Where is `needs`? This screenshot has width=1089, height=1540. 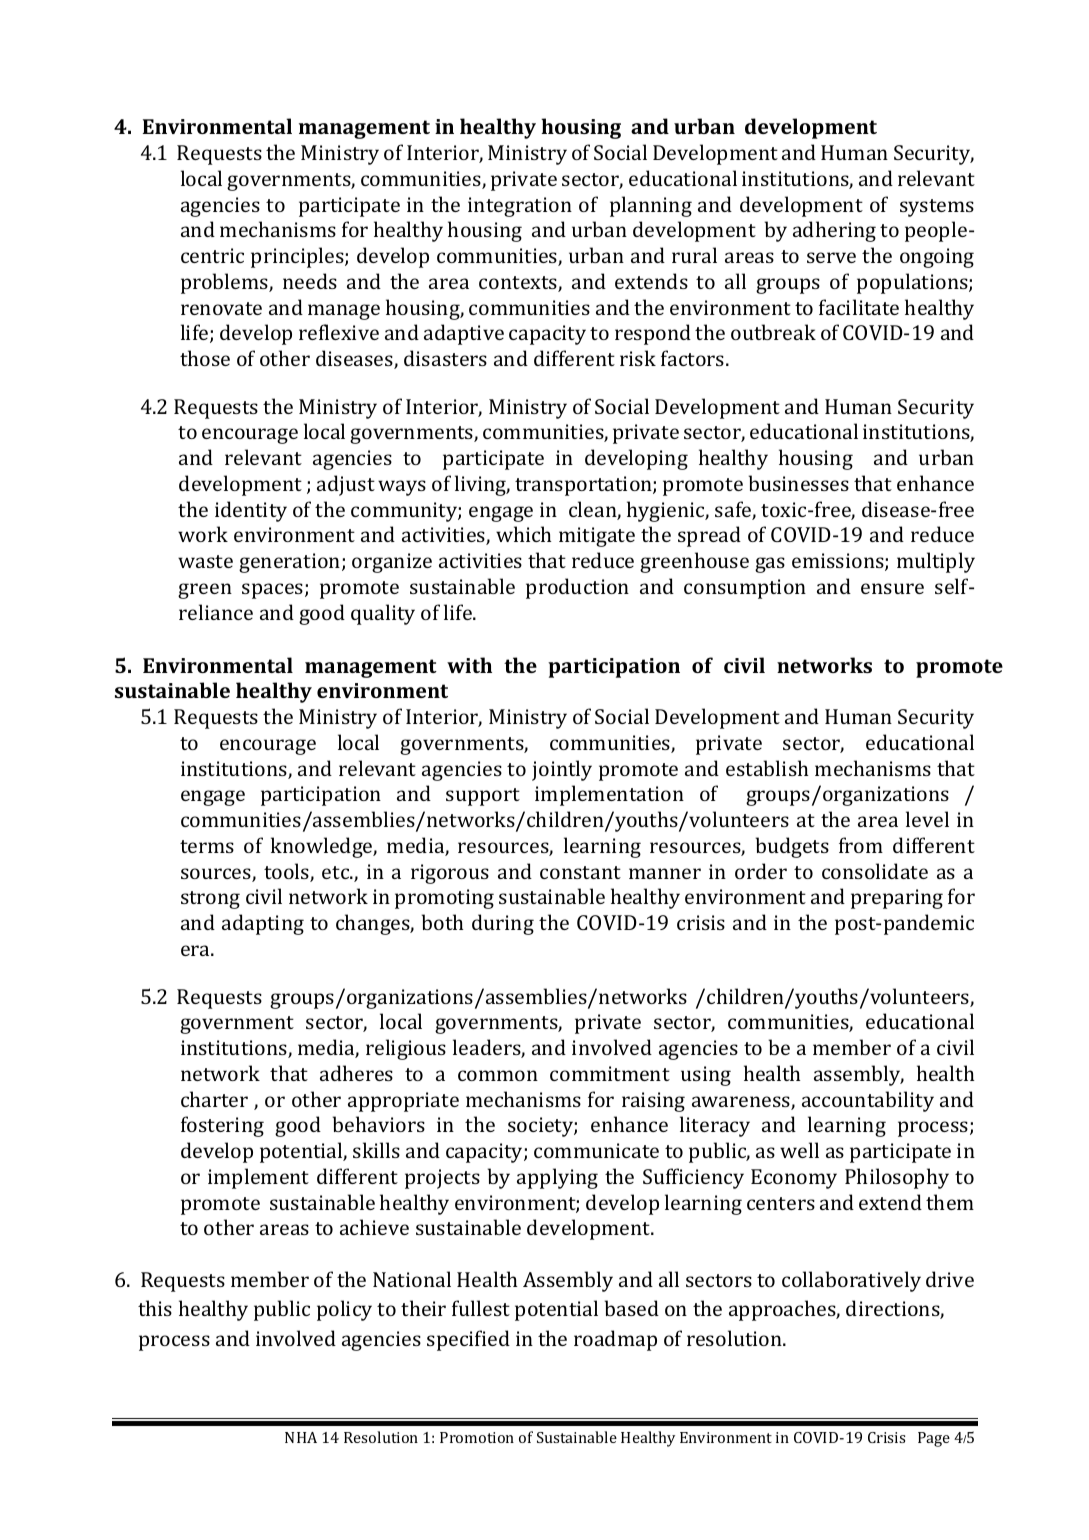
needs is located at coordinates (310, 281).
